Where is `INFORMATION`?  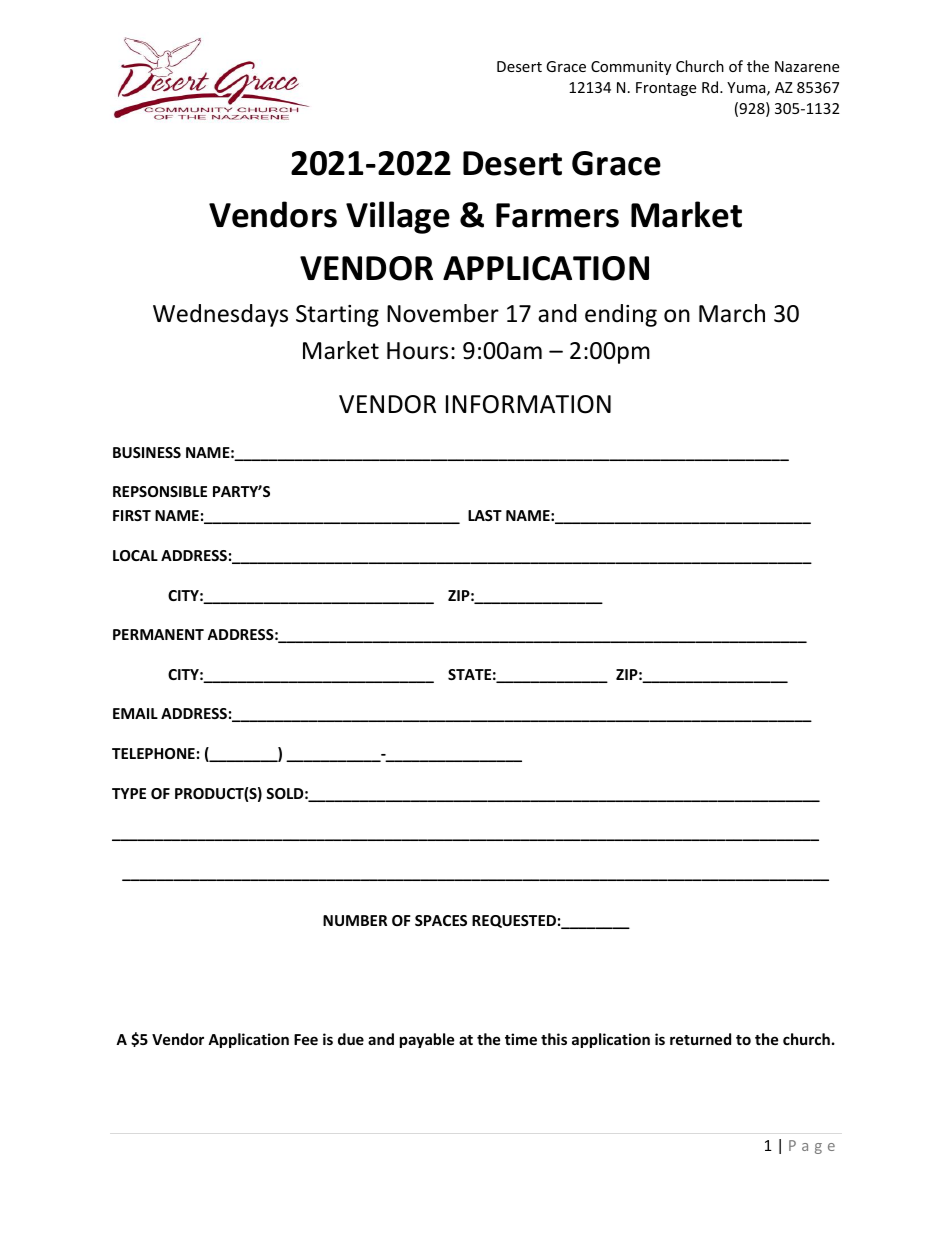 INFORMATION is located at coordinates (528, 404).
